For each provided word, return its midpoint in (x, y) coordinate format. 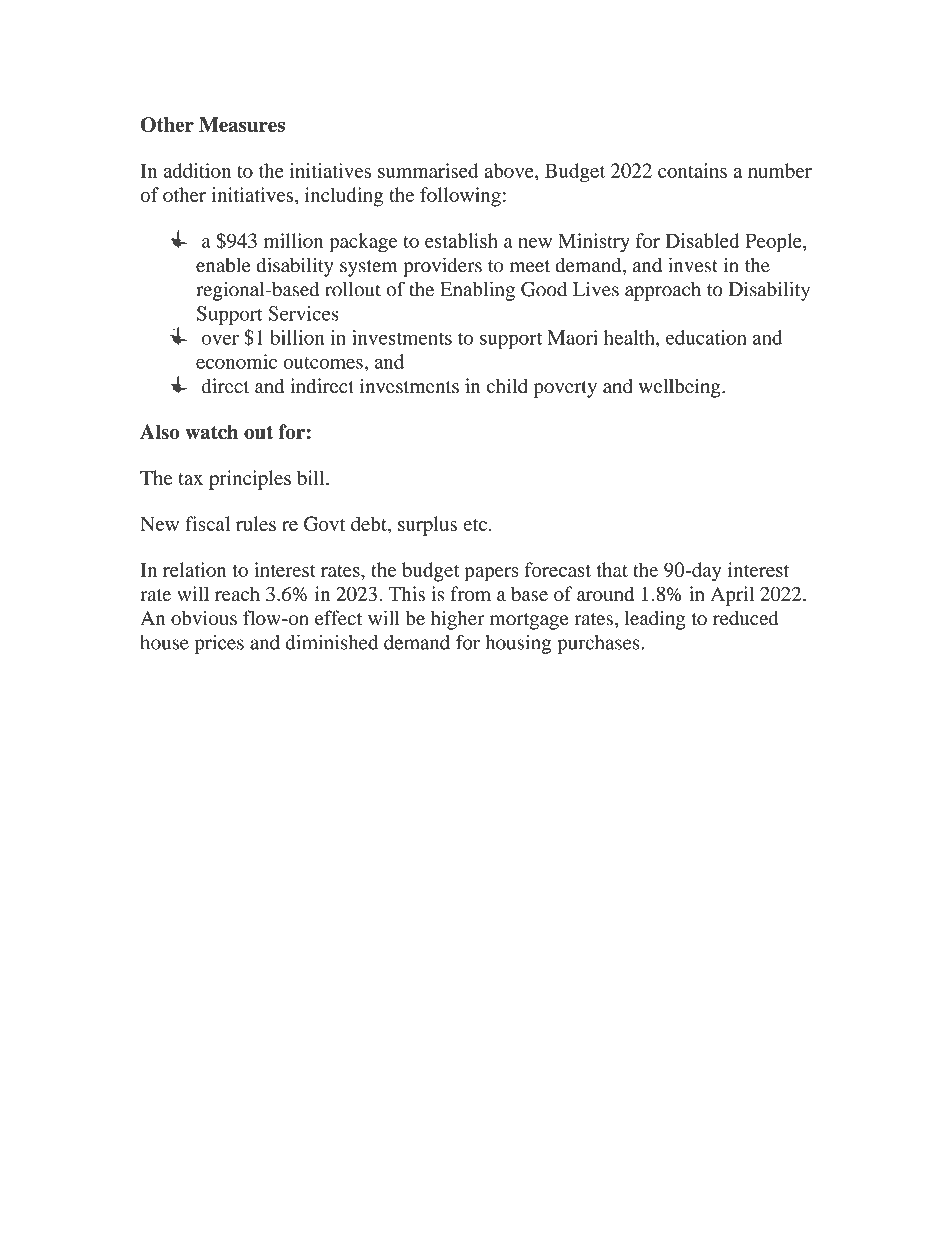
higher (458, 620)
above (510, 170)
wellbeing (681, 388)
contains (692, 170)
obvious (204, 618)
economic (236, 361)
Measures (242, 124)
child (507, 386)
